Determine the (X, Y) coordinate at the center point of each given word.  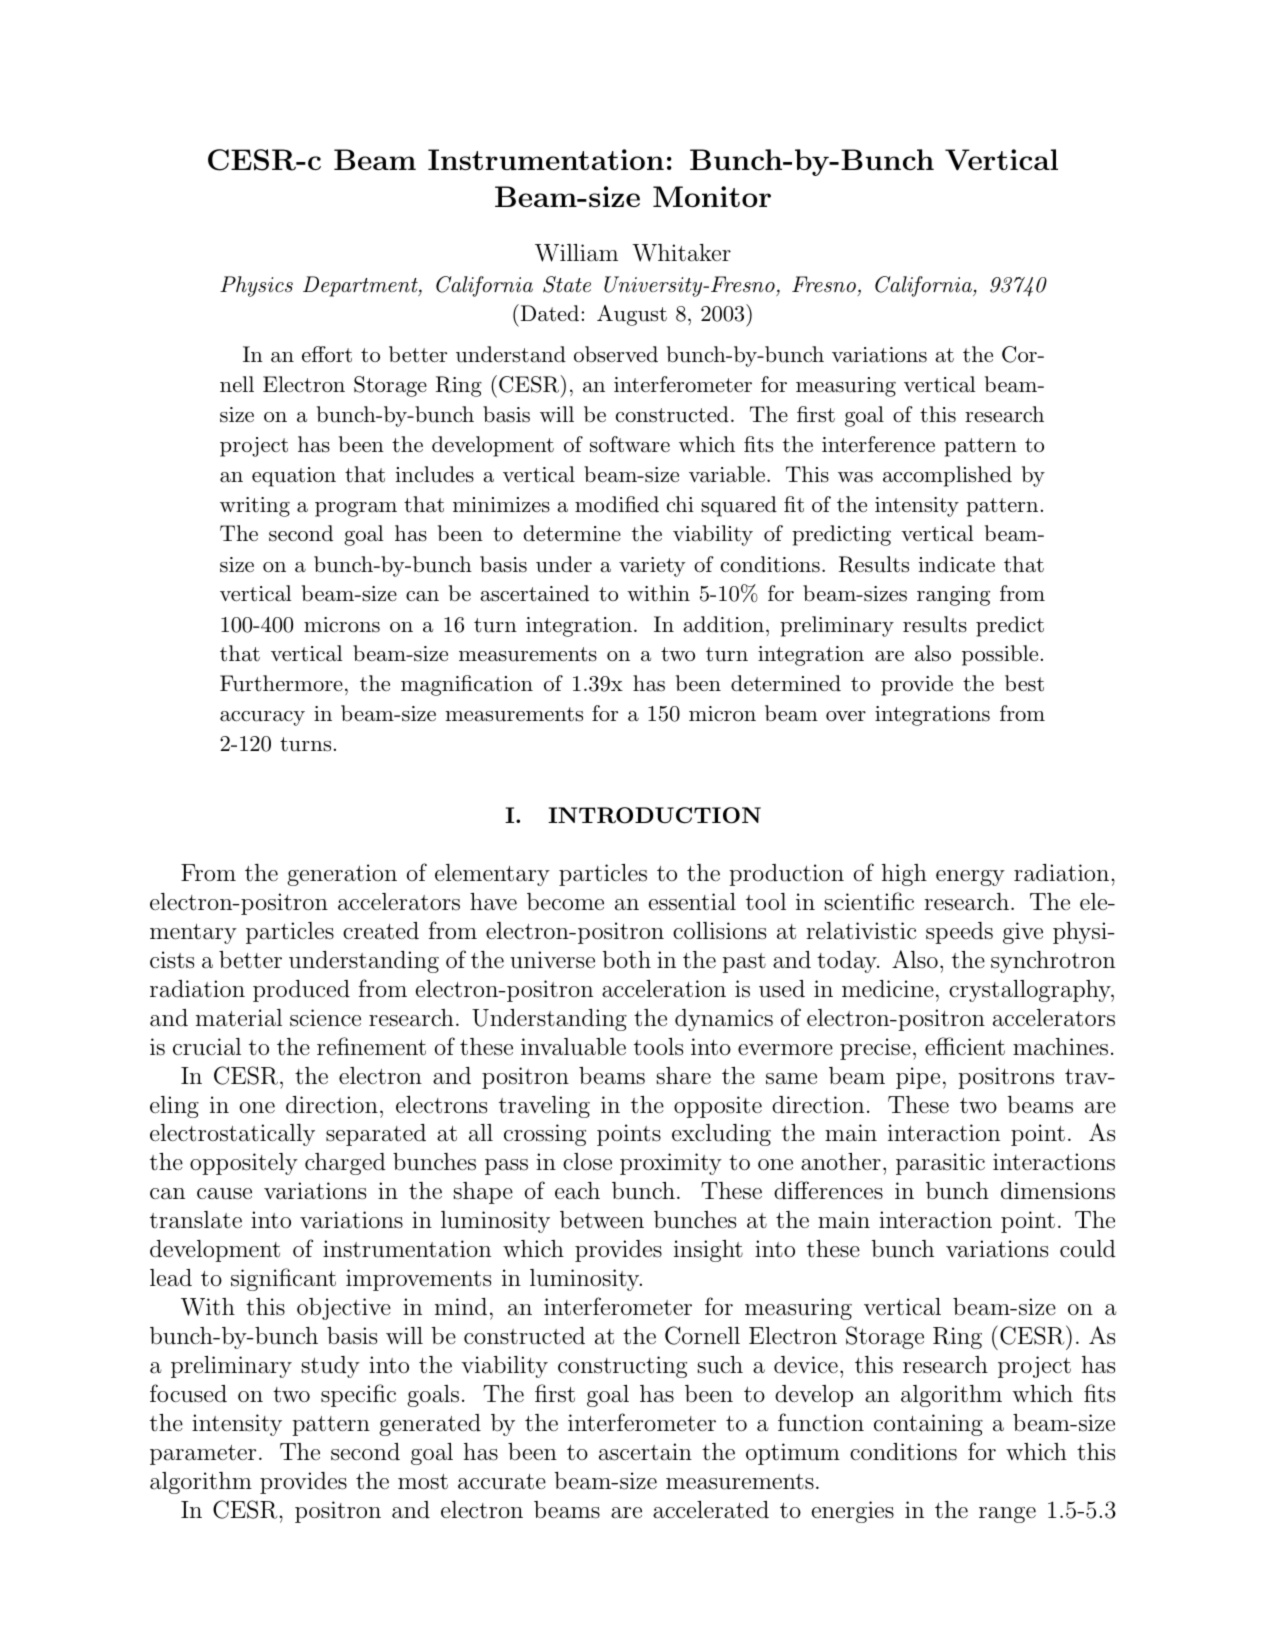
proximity (671, 1164)
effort (327, 354)
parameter (203, 1455)
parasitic (940, 1164)
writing (255, 507)
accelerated (711, 1510)
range (1007, 1515)
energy (970, 878)
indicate (957, 564)
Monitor (712, 196)
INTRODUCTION (654, 815)
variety (652, 567)
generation (342, 875)
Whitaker (681, 253)
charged (345, 1164)
